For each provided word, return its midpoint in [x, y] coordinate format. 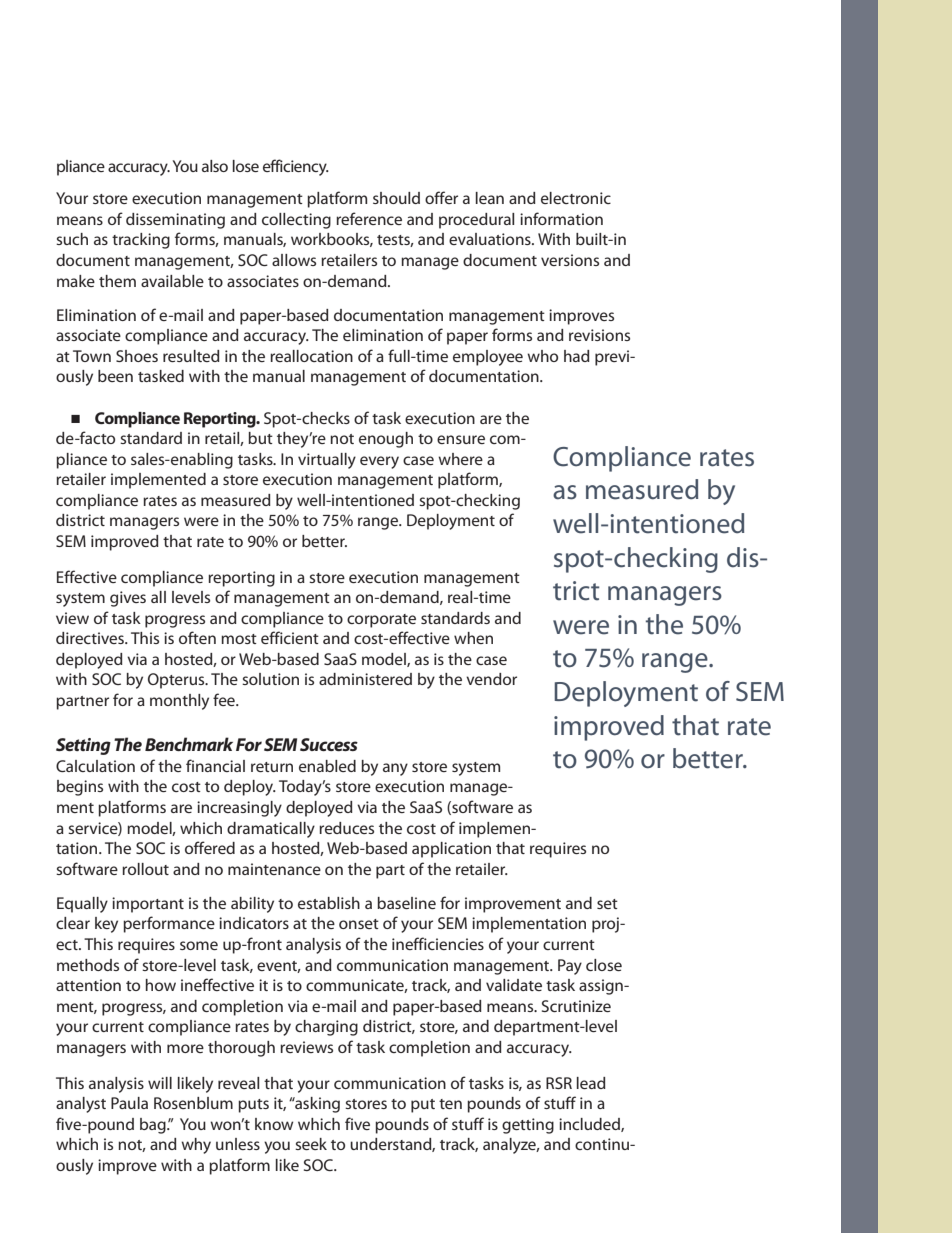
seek [311, 1144]
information [561, 218]
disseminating [175, 221]
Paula [129, 1103]
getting [528, 1126]
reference [369, 218]
